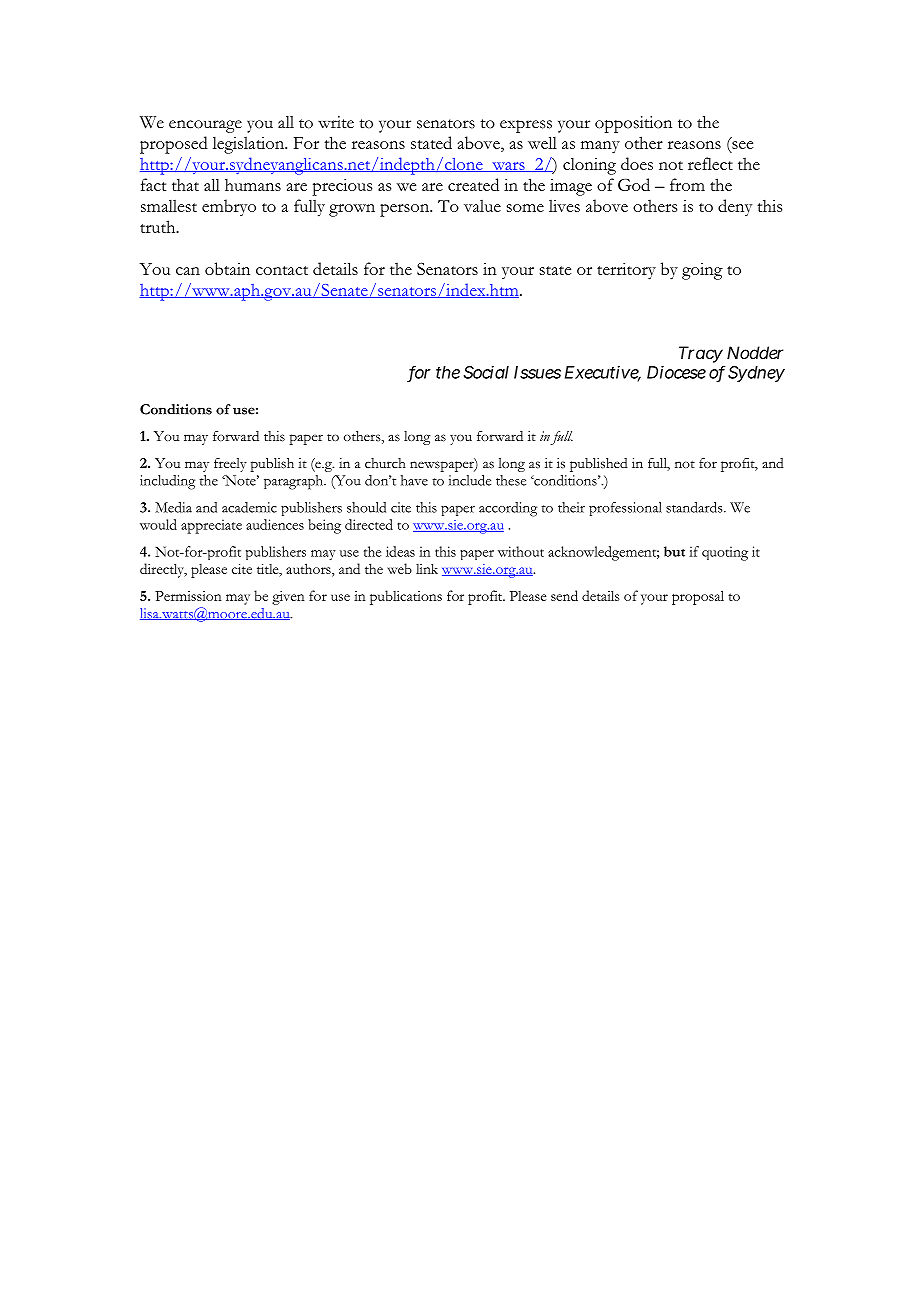 The width and height of the image is (924, 1308). I want to click on obtain, so click(227, 268).
